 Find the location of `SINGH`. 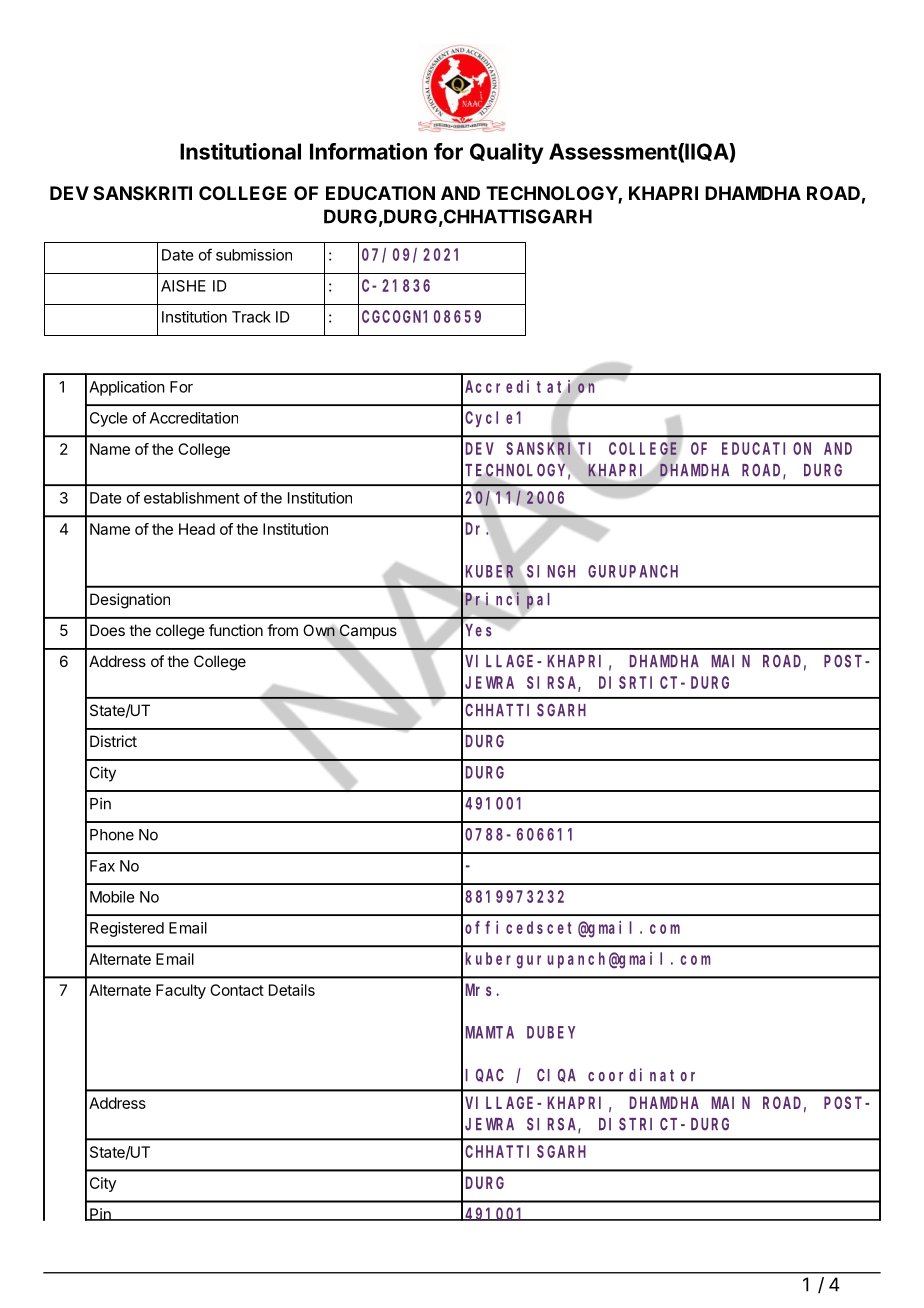

SINGH is located at coordinates (551, 571).
